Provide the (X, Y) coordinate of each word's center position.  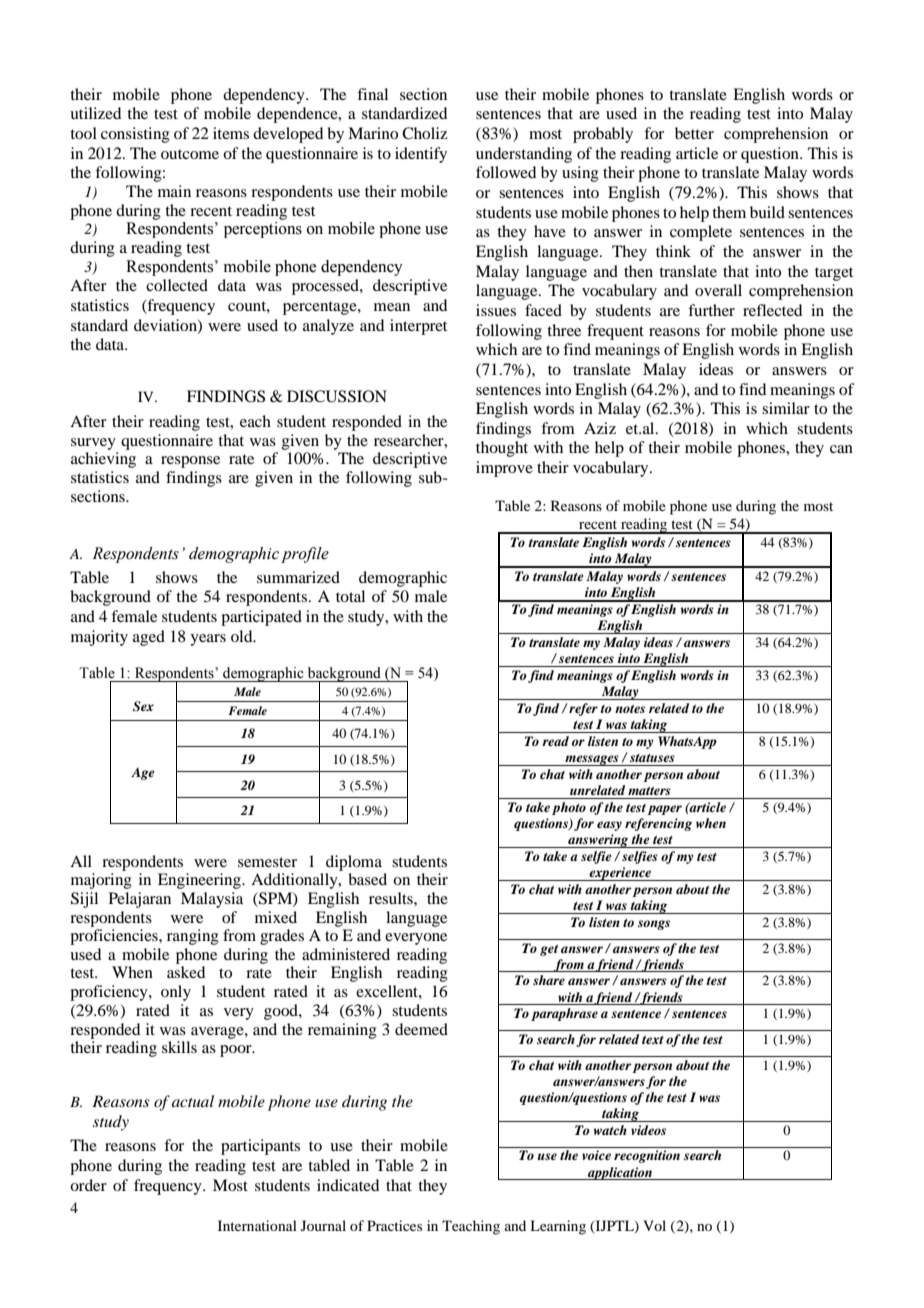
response (190, 462)
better (694, 133)
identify (421, 155)
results (392, 898)
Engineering (200, 881)
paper (664, 810)
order (88, 1185)
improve (504, 469)
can (841, 449)
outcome (190, 154)
